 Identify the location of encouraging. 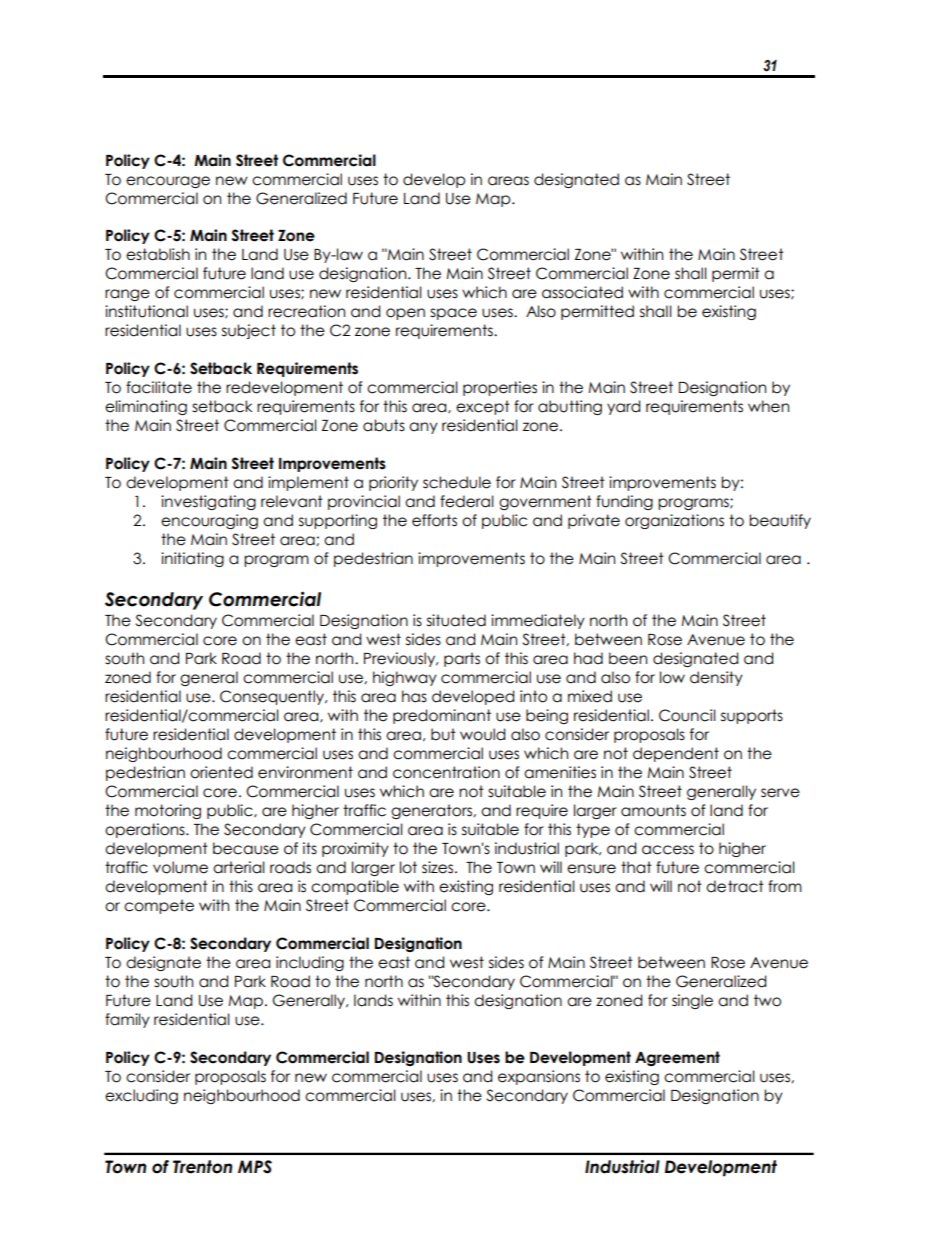
(209, 521).
